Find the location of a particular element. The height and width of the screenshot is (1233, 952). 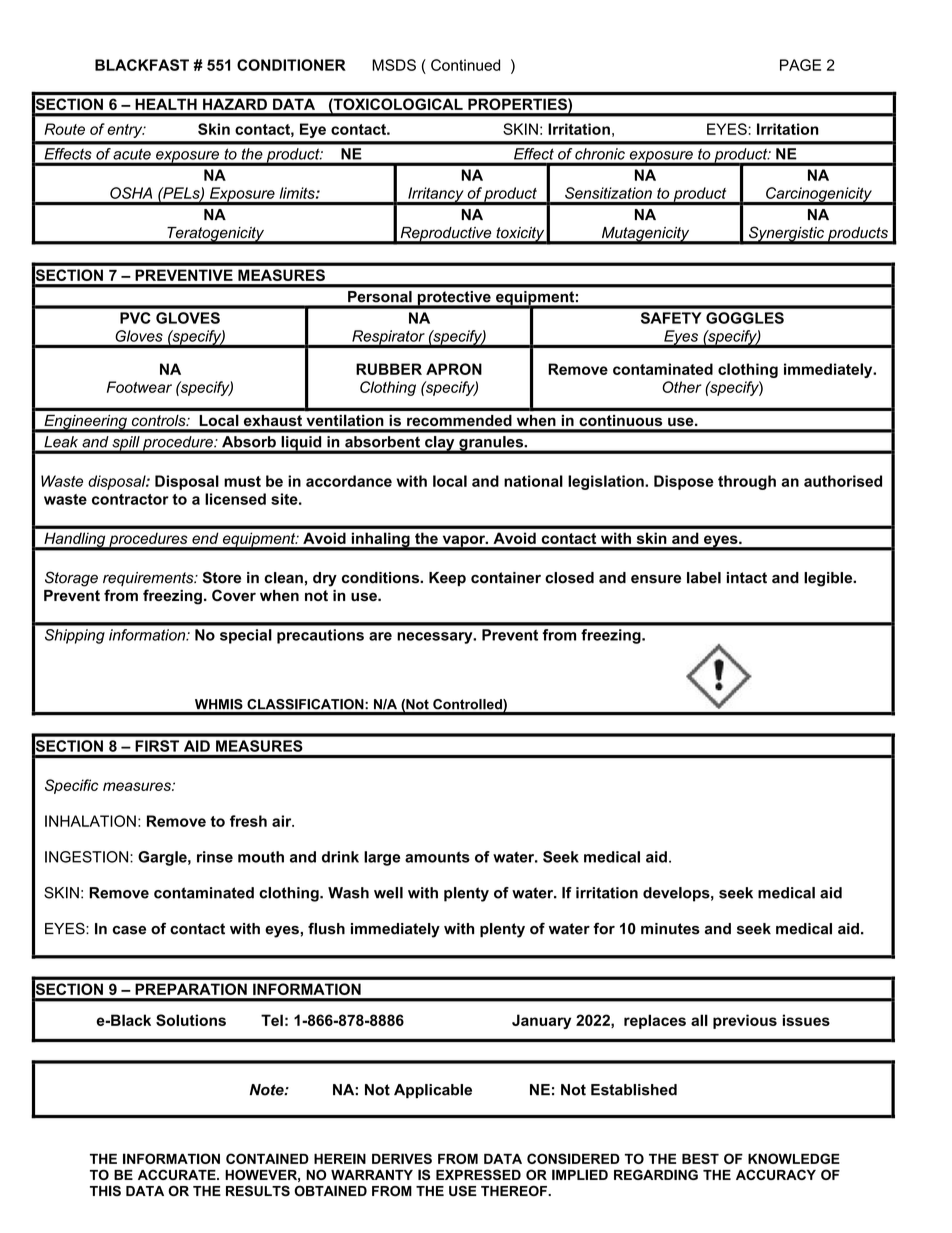

Route is located at coordinates (64, 129).
